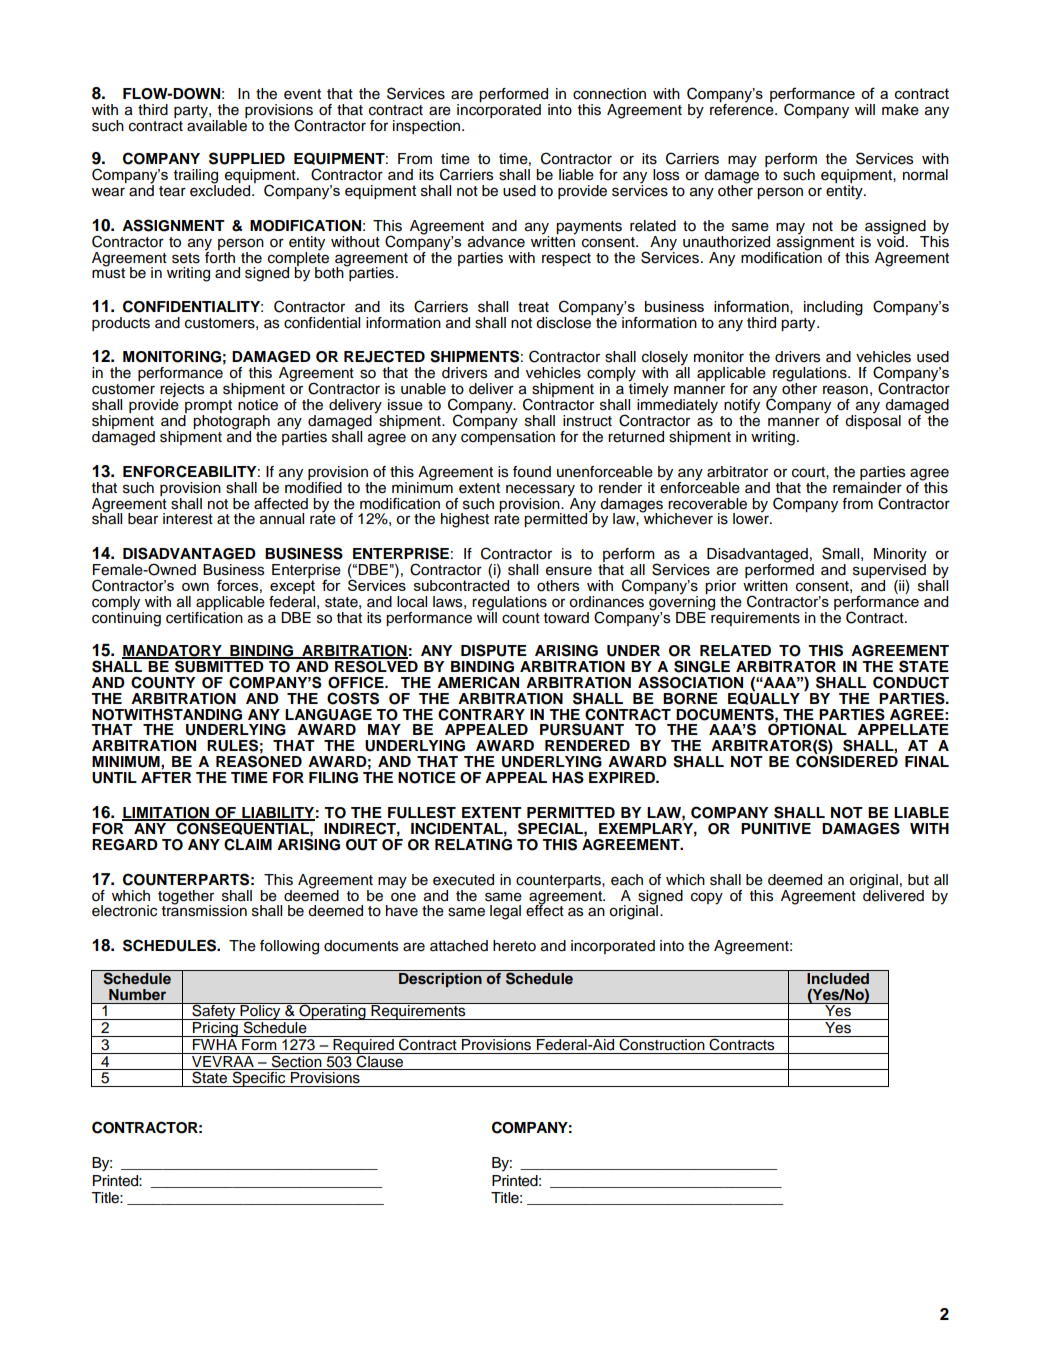 Image resolution: width=1041 pixels, height=1347 pixels. I want to click on Description, so click(440, 979).
